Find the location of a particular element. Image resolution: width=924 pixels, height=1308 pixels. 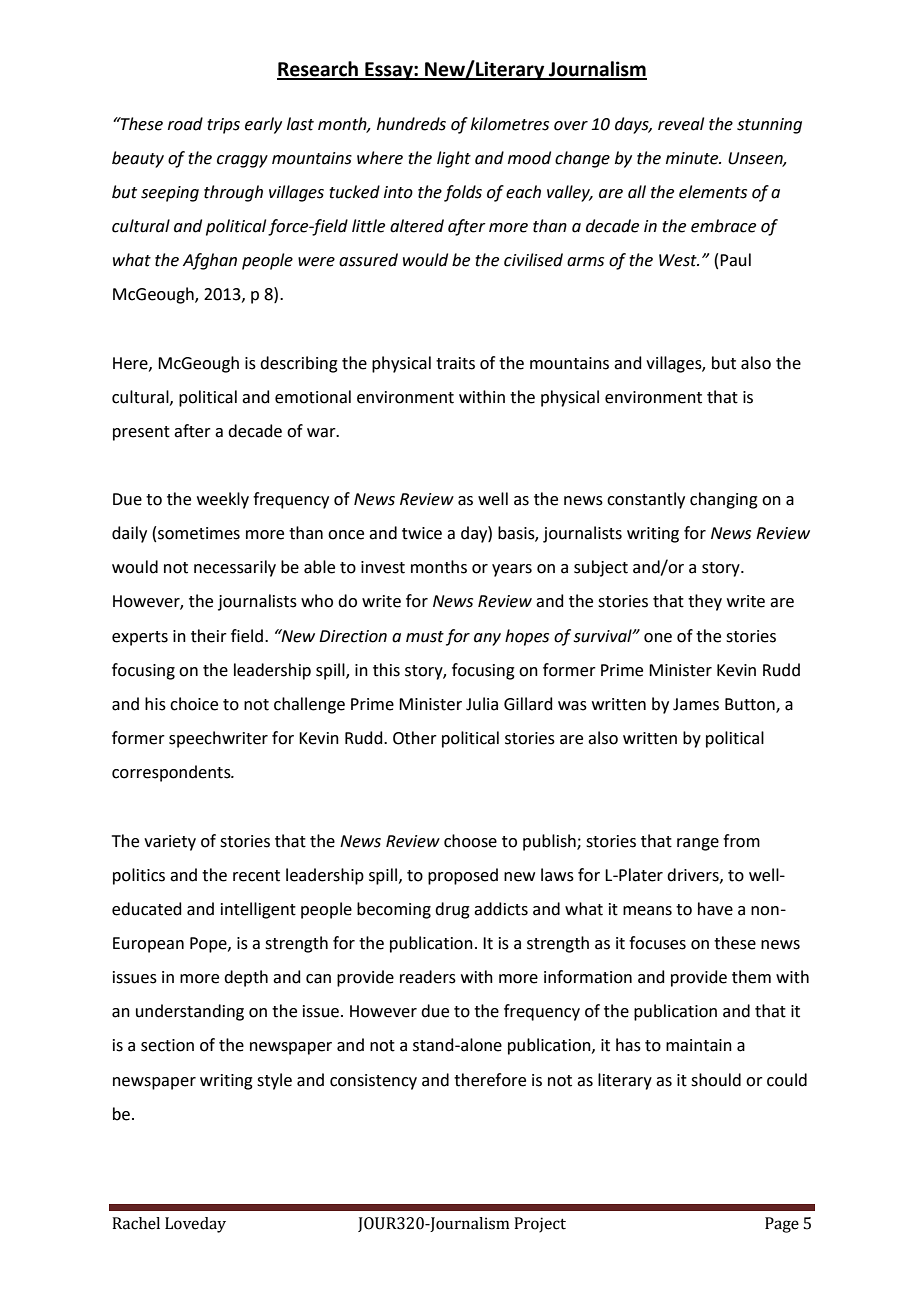

craggy is located at coordinates (242, 161).
